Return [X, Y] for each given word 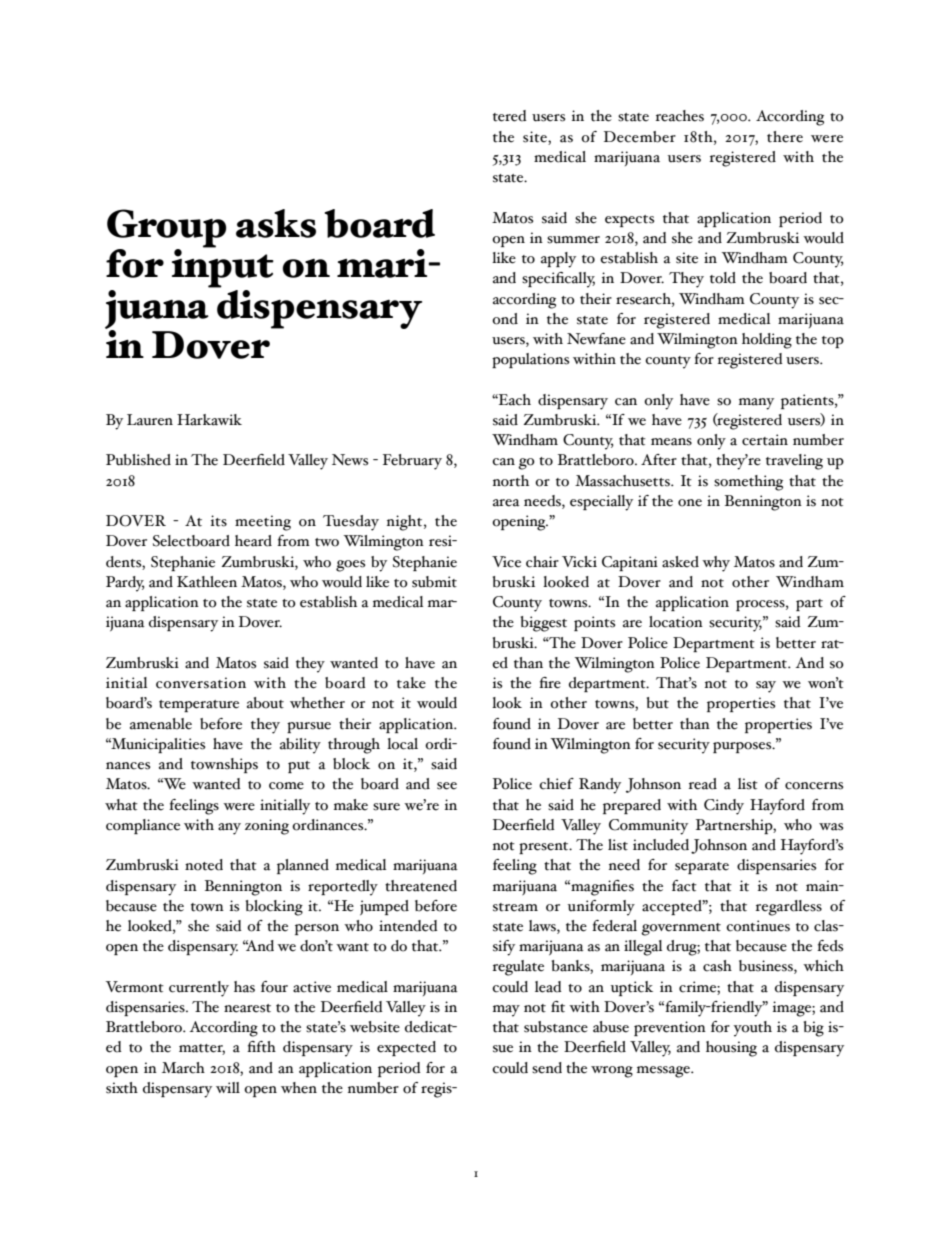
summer [573, 240]
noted [204, 865]
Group [166, 228]
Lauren [150, 420]
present [545, 848]
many [756, 404]
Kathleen [207, 582]
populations [530, 360]
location [676, 622]
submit [434, 582]
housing [731, 1049]
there [785, 137]
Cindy [724, 807]
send [547, 1068]
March [183, 1068]
